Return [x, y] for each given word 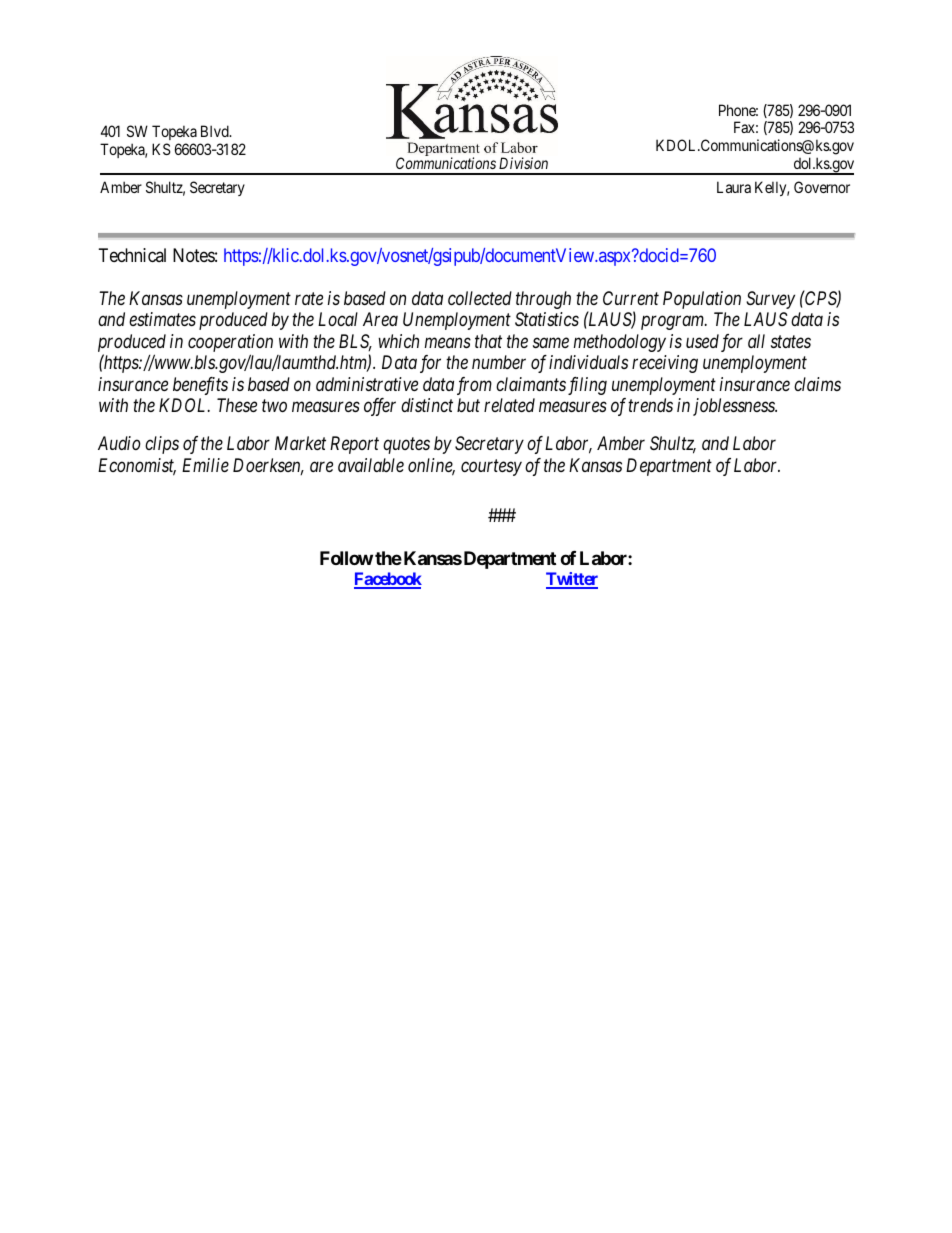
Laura [734, 187]
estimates [162, 319]
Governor [822, 187]
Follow [346, 558]
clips [162, 445]
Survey [770, 300]
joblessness [735, 407]
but [468, 405]
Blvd [216, 131]
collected [480, 298]
